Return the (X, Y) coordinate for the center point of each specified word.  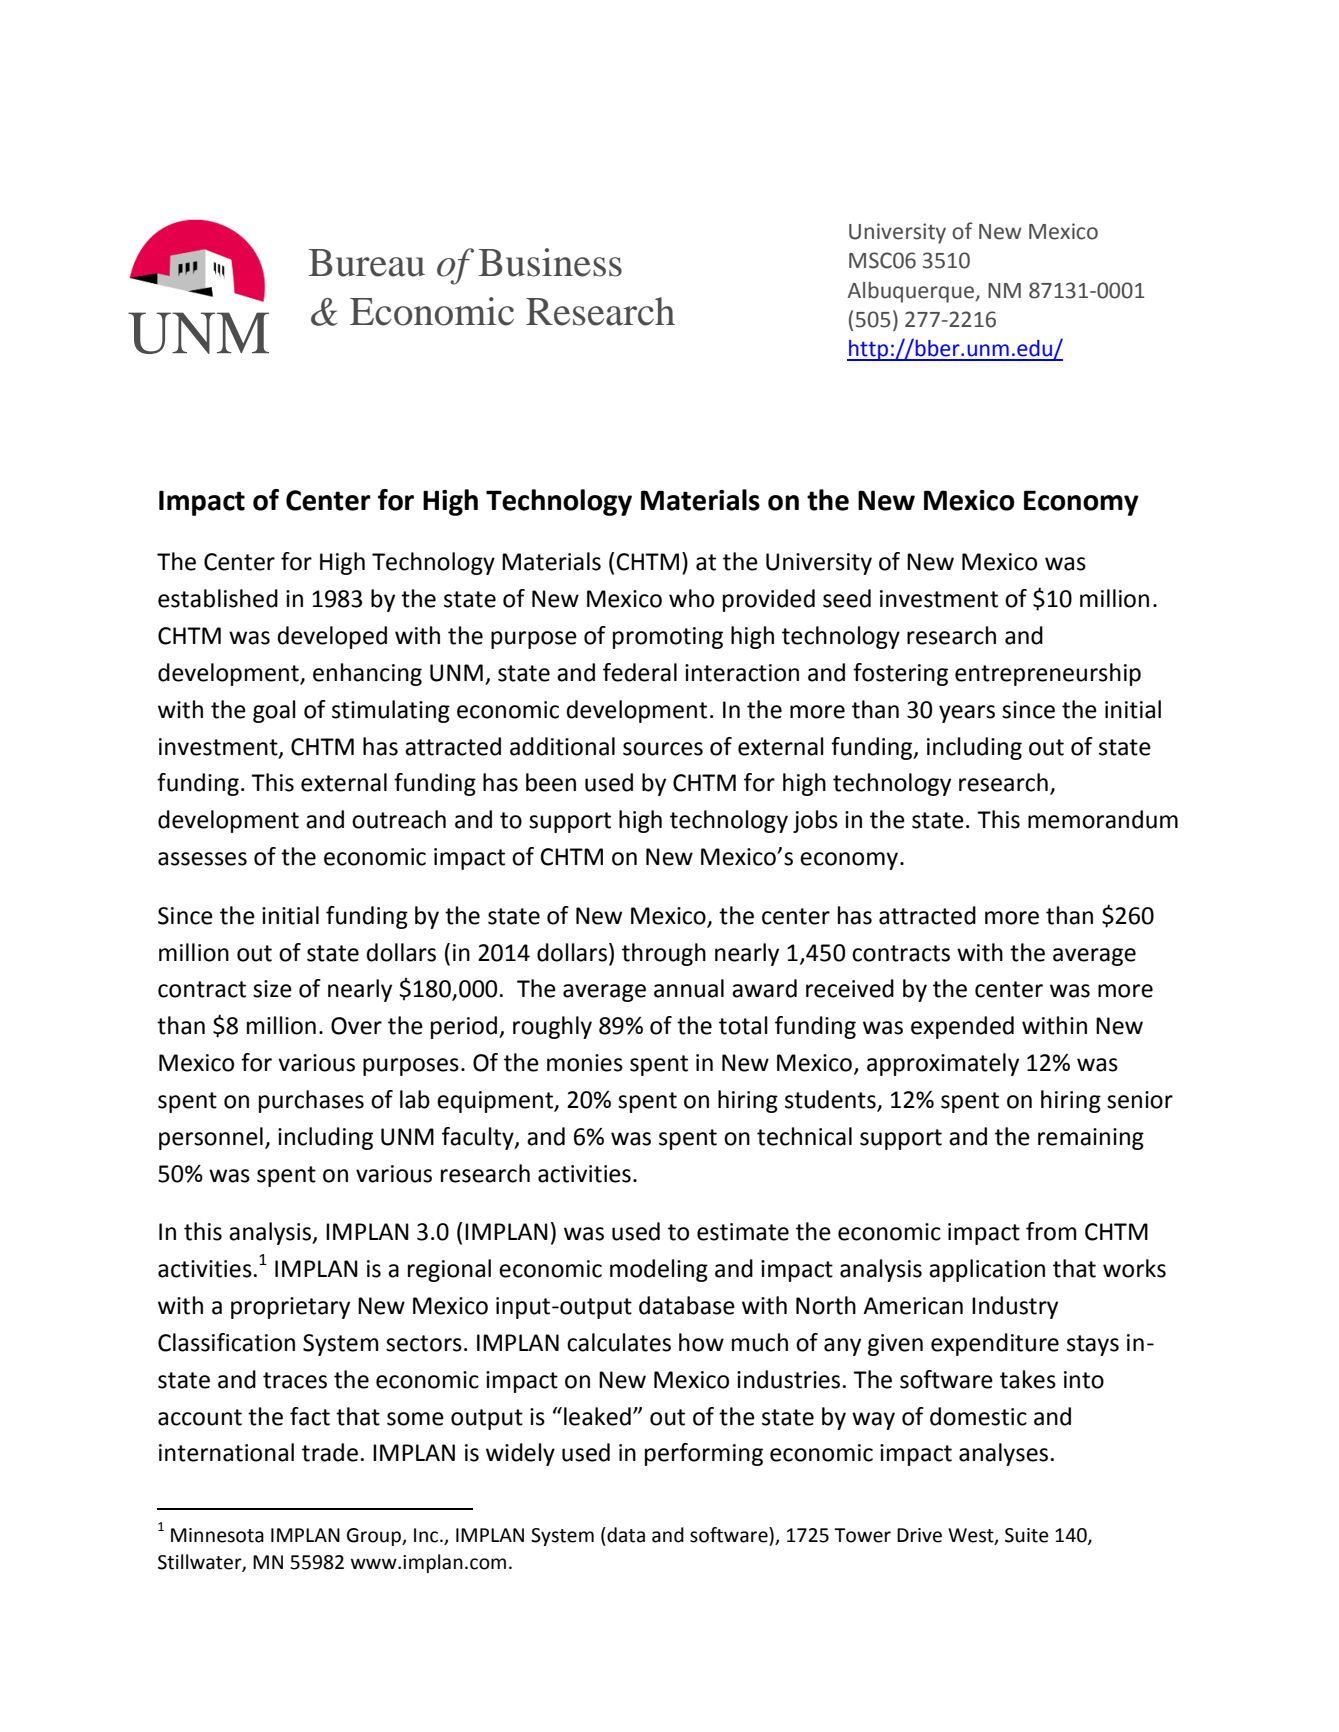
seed (847, 598)
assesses (202, 859)
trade (330, 1452)
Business (550, 262)
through (664, 954)
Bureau (366, 263)
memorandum (1103, 819)
